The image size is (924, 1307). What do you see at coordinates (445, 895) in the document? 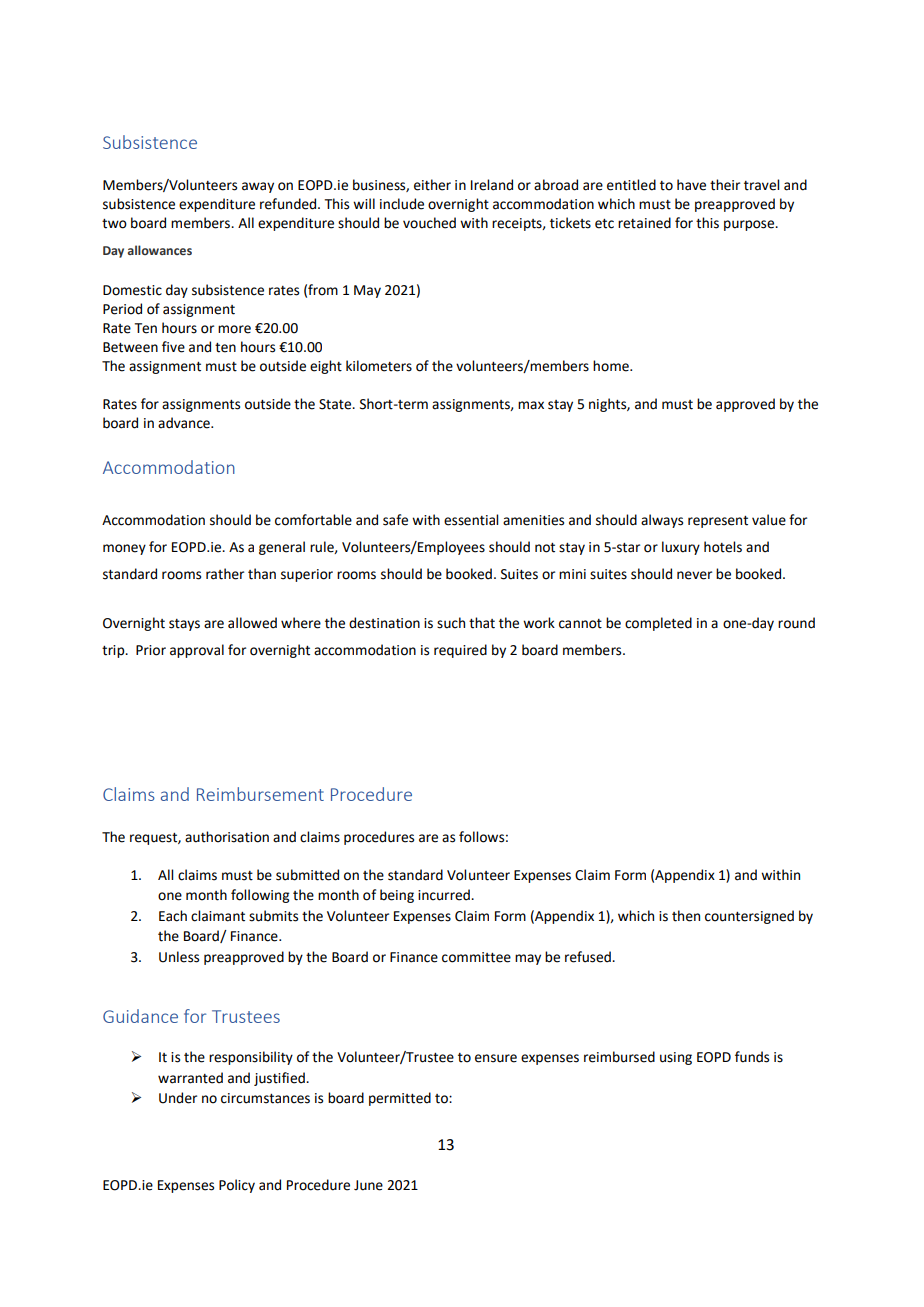
I see `incurred` at bounding box center [445, 895].
